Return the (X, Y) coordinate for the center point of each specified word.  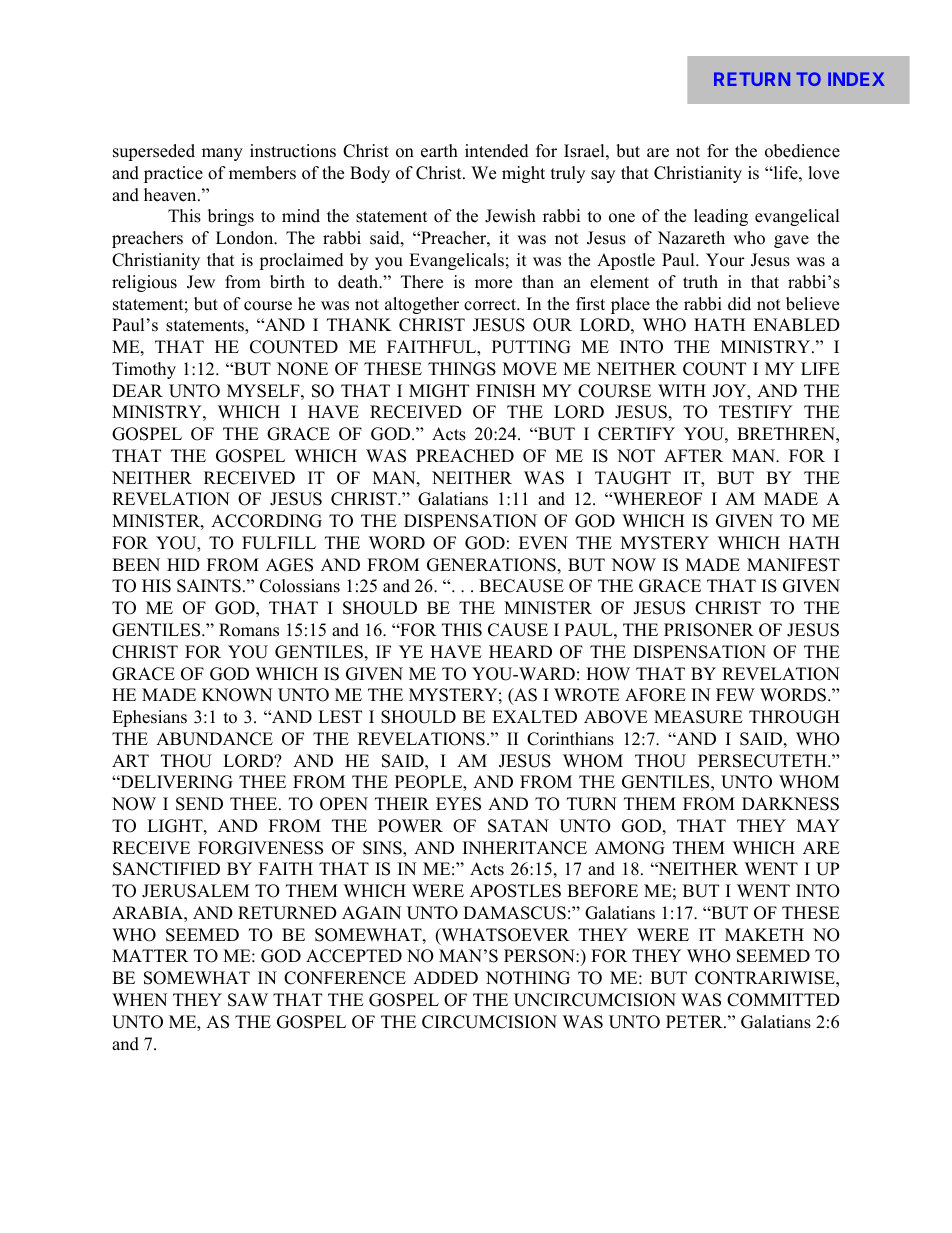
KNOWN (237, 695)
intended (497, 151)
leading (721, 217)
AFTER (693, 455)
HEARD (520, 651)
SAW (248, 1000)
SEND (199, 804)
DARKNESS (790, 804)
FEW (735, 694)
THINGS (462, 369)
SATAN (518, 826)
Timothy (144, 370)
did (739, 304)
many (222, 154)
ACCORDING (266, 521)
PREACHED (465, 456)
